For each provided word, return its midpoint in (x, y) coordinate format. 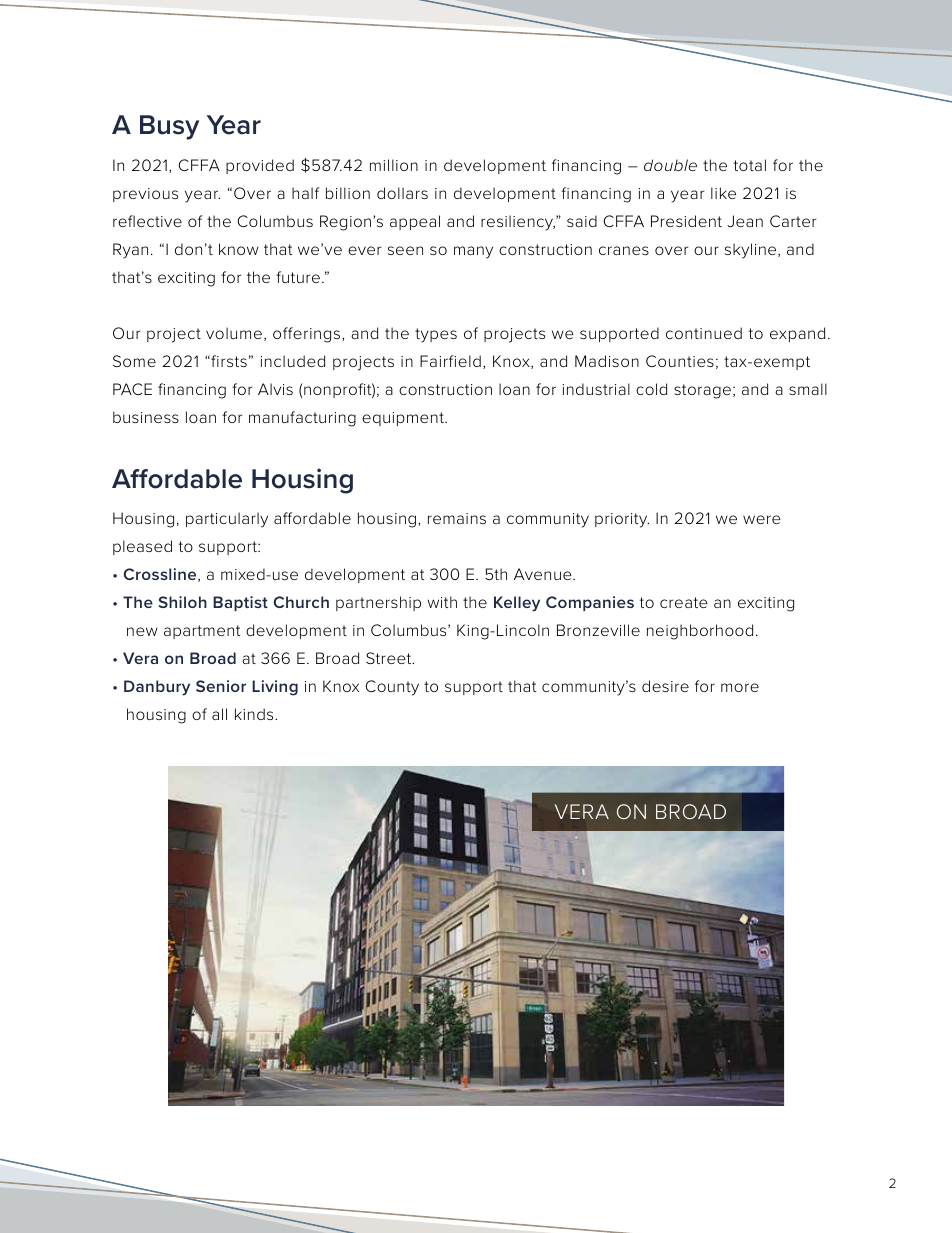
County (392, 688)
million (394, 165)
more (740, 687)
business (146, 417)
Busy (169, 127)
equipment (404, 419)
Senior (221, 686)
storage (702, 391)
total (750, 165)
